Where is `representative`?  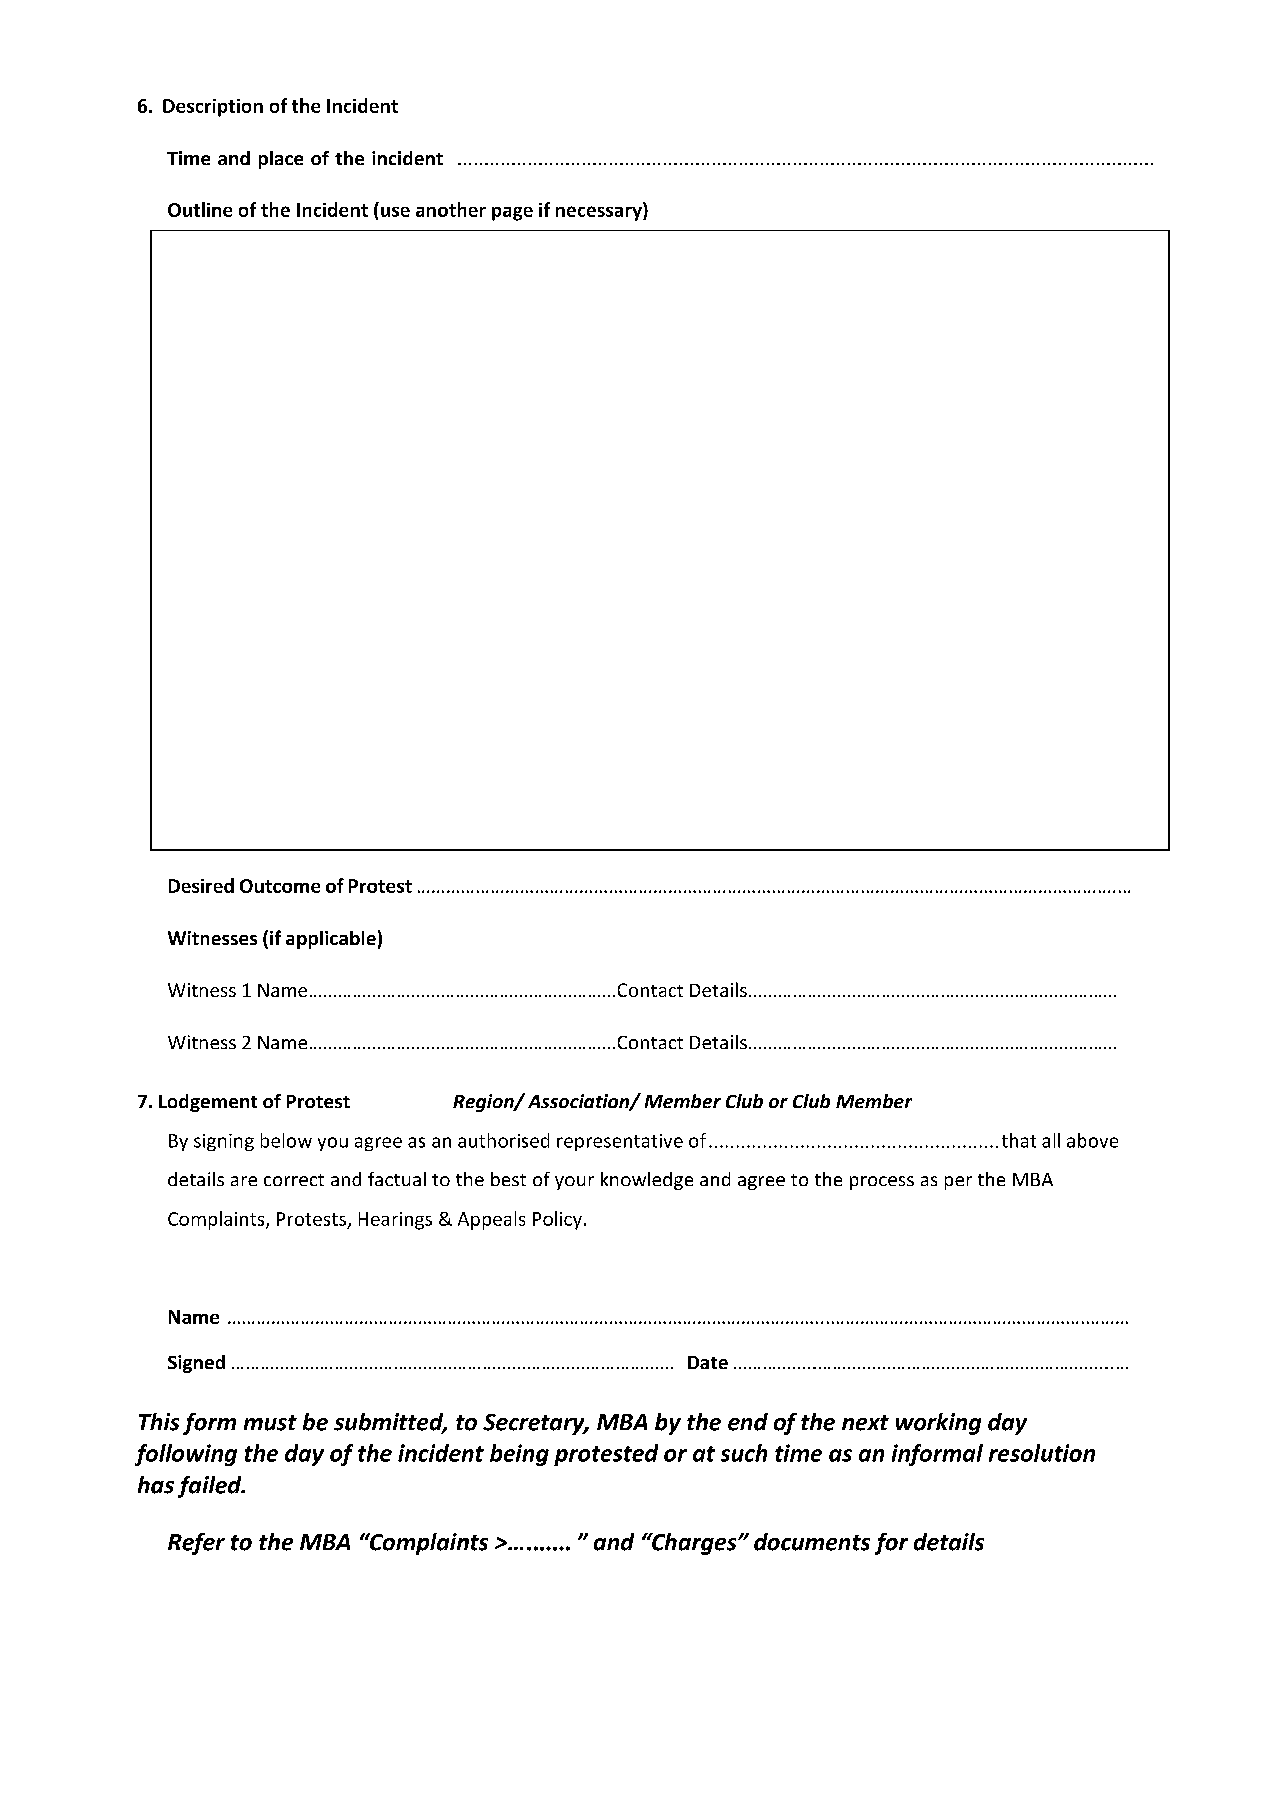 representative is located at coordinates (620, 1142).
